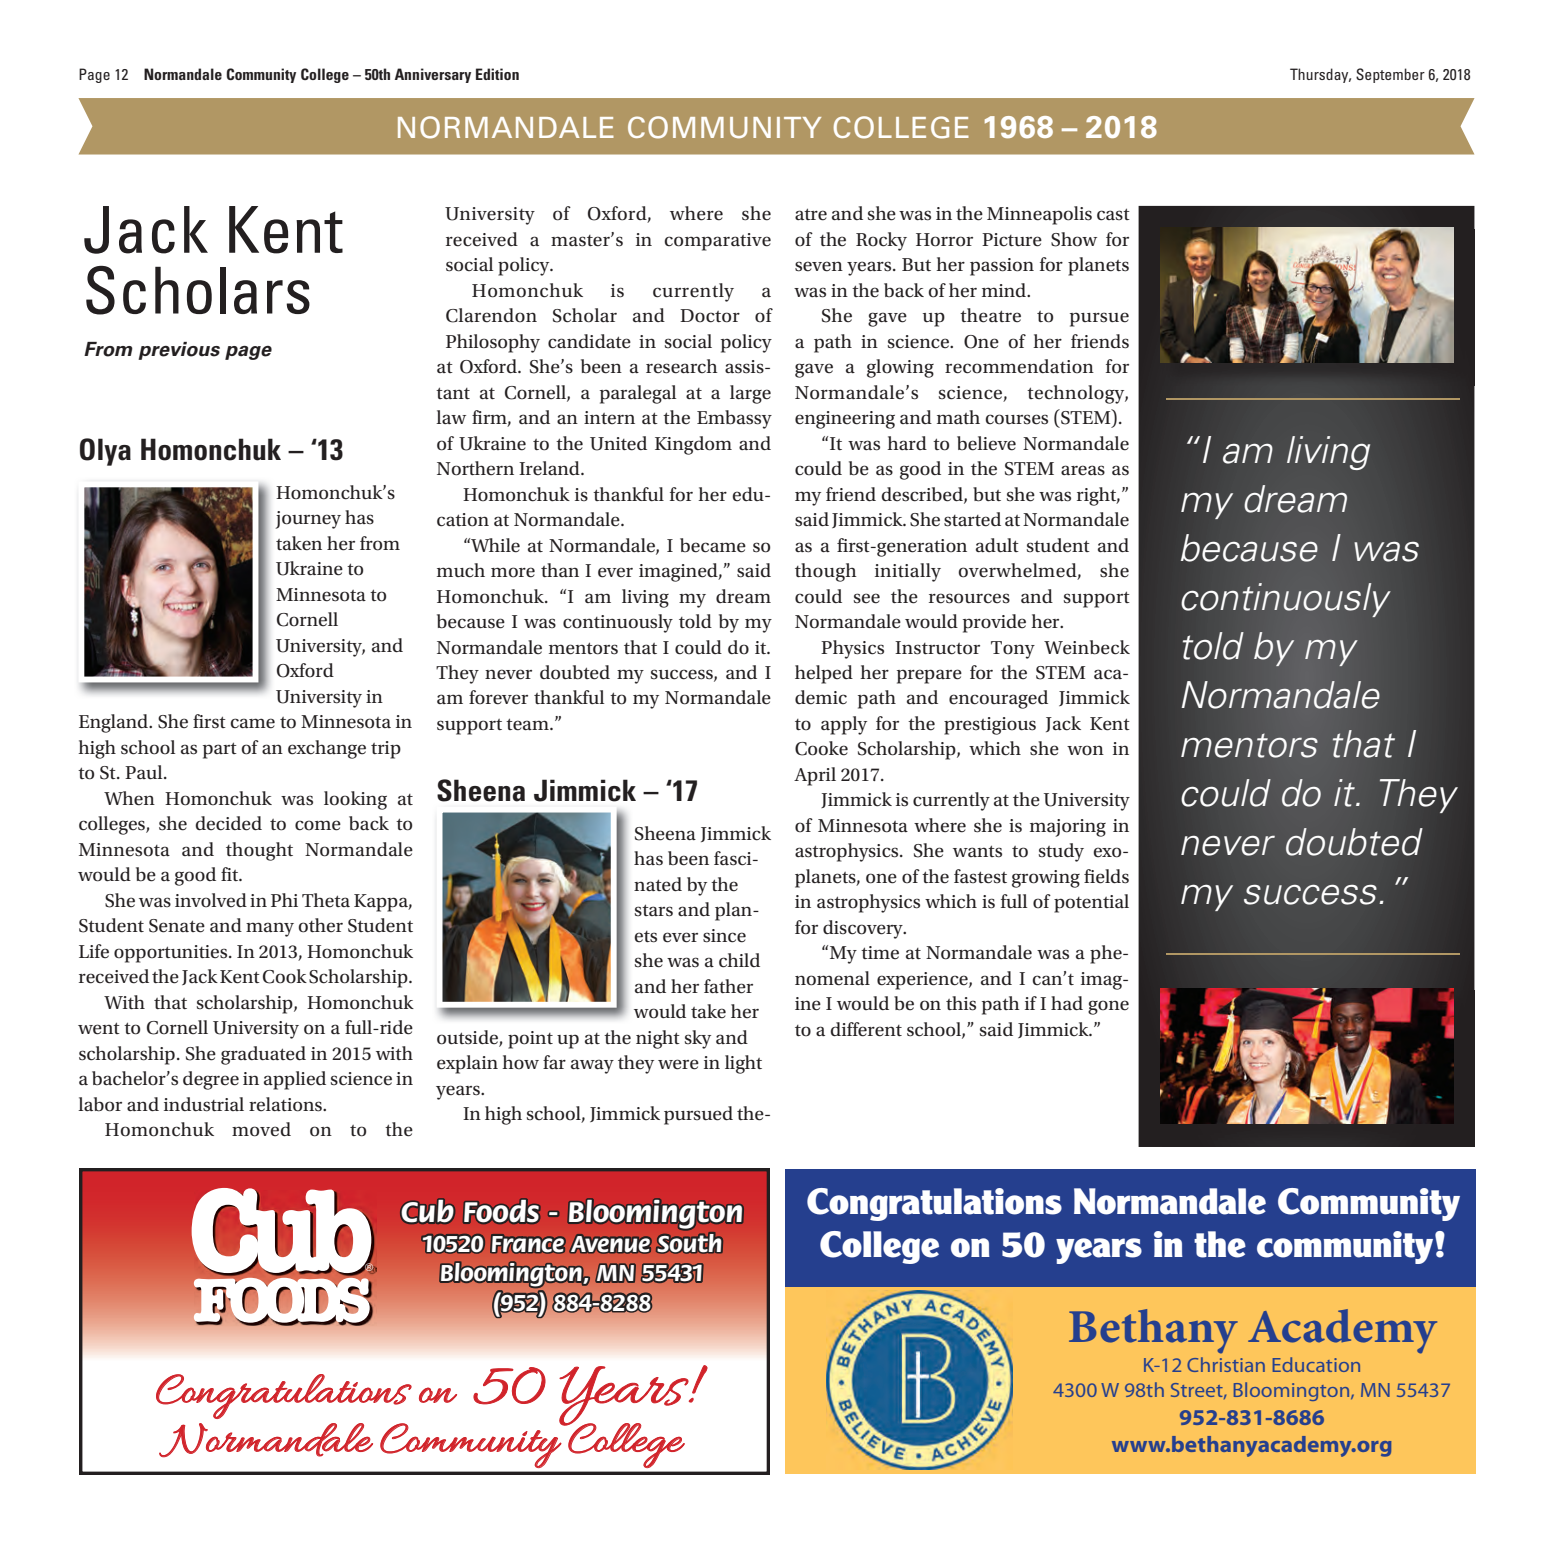 The image size is (1553, 1553). Describe the element at coordinates (308, 520) in the screenshot. I see `journey` at that location.
